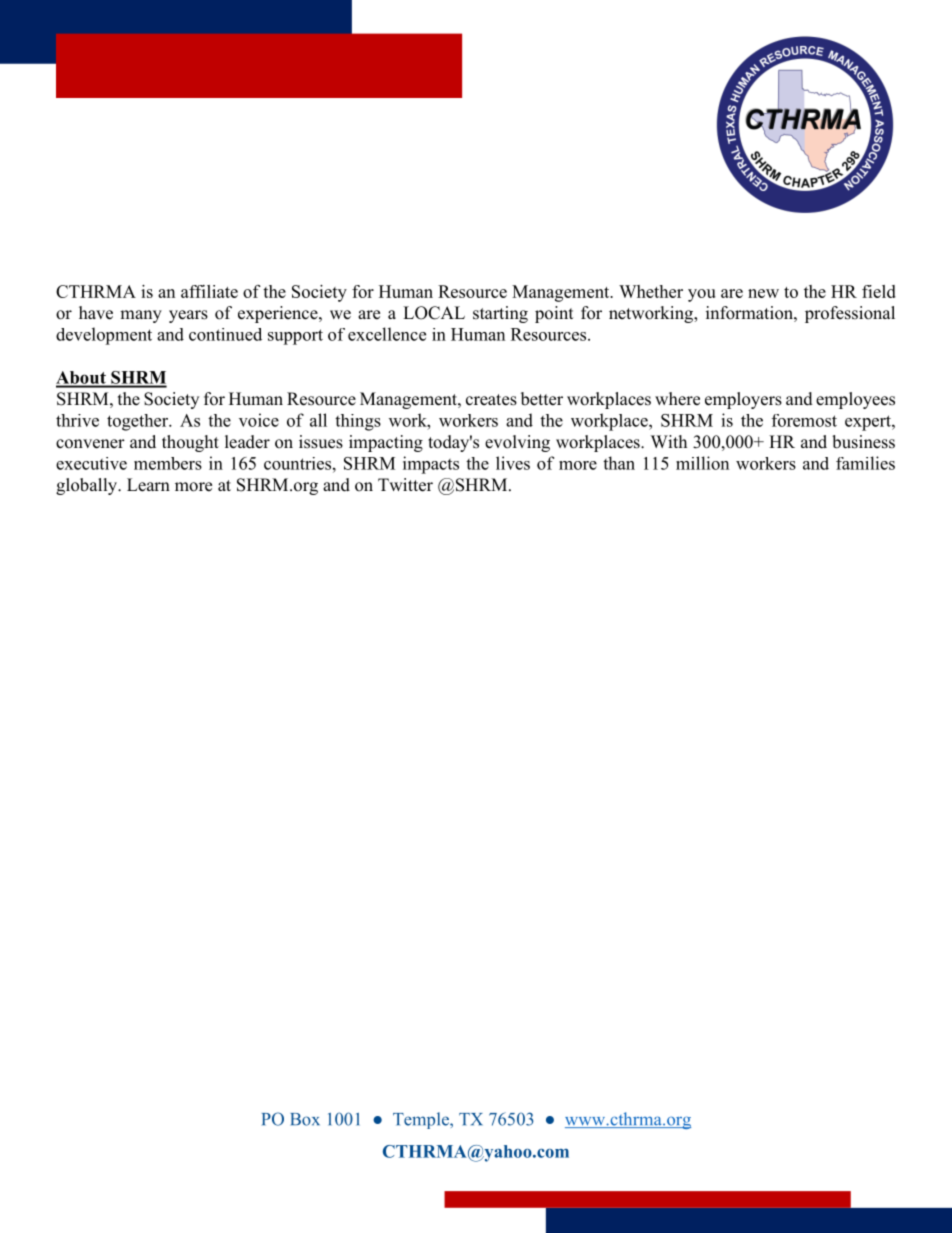  What do you see at coordinates (422, 1120) in the document?
I see `Temple` at bounding box center [422, 1120].
